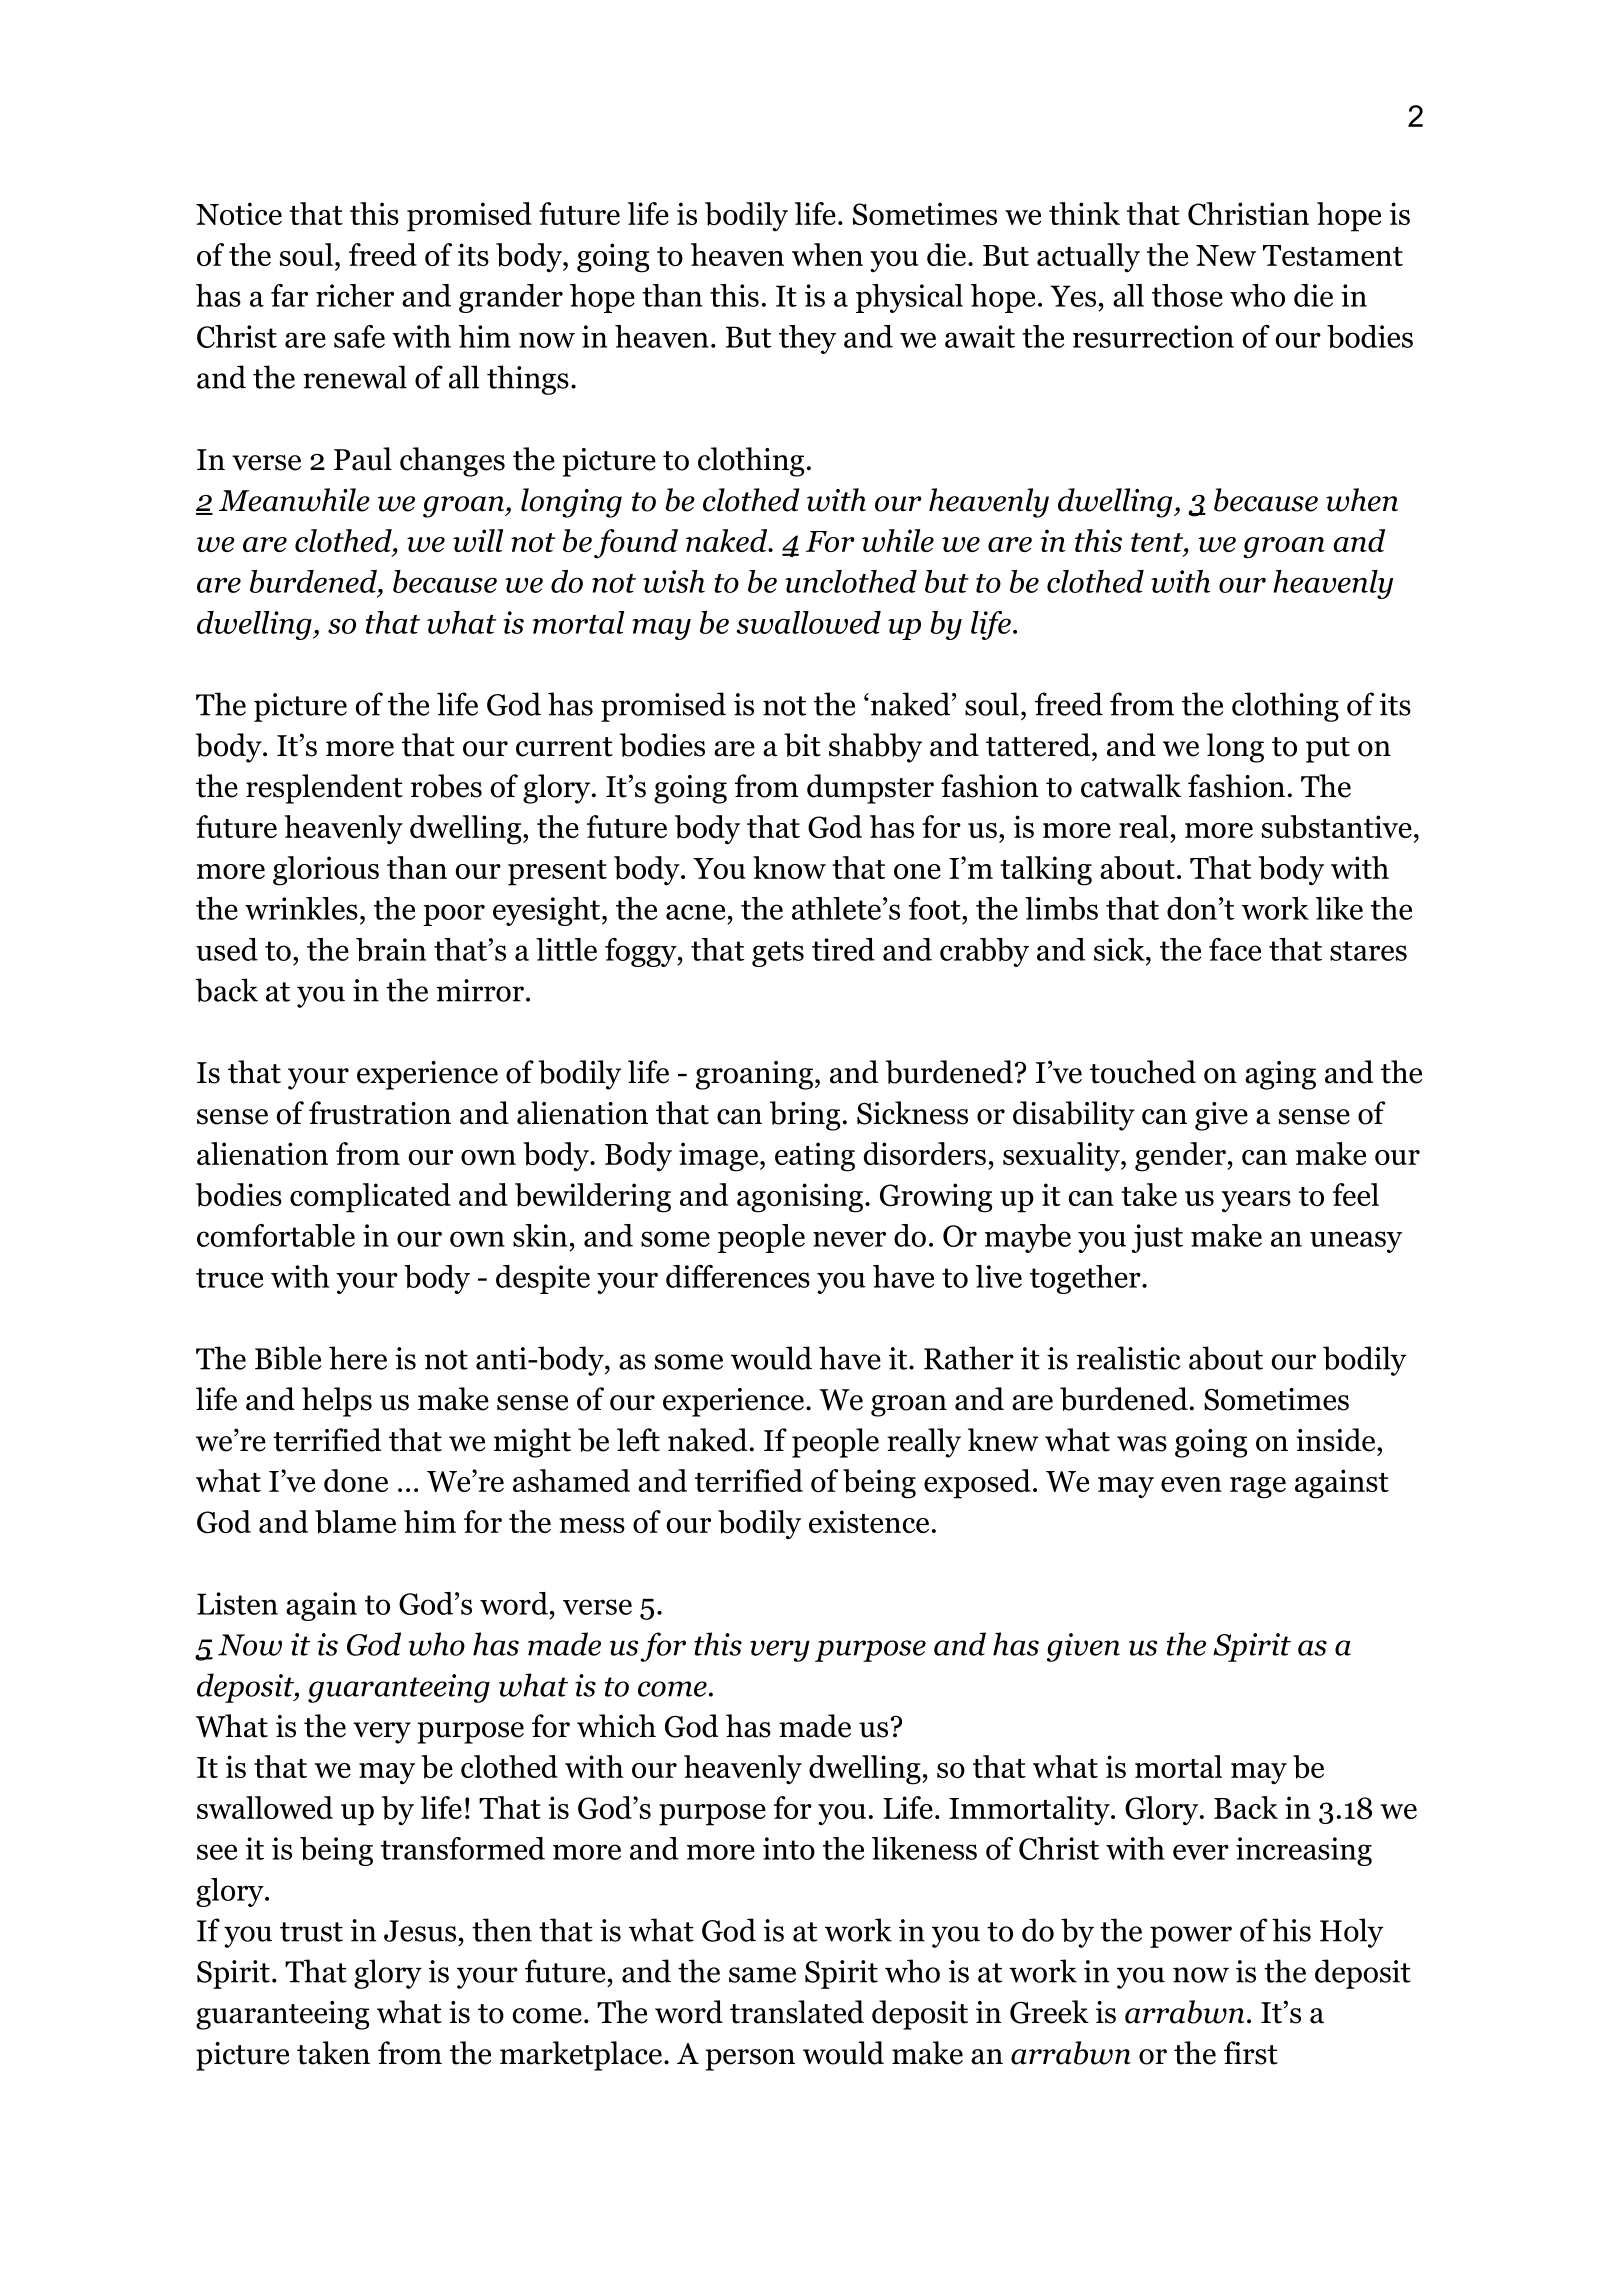 The image size is (1622, 2295). Describe the element at coordinates (789, 867) in the screenshot. I see `know` at that location.
